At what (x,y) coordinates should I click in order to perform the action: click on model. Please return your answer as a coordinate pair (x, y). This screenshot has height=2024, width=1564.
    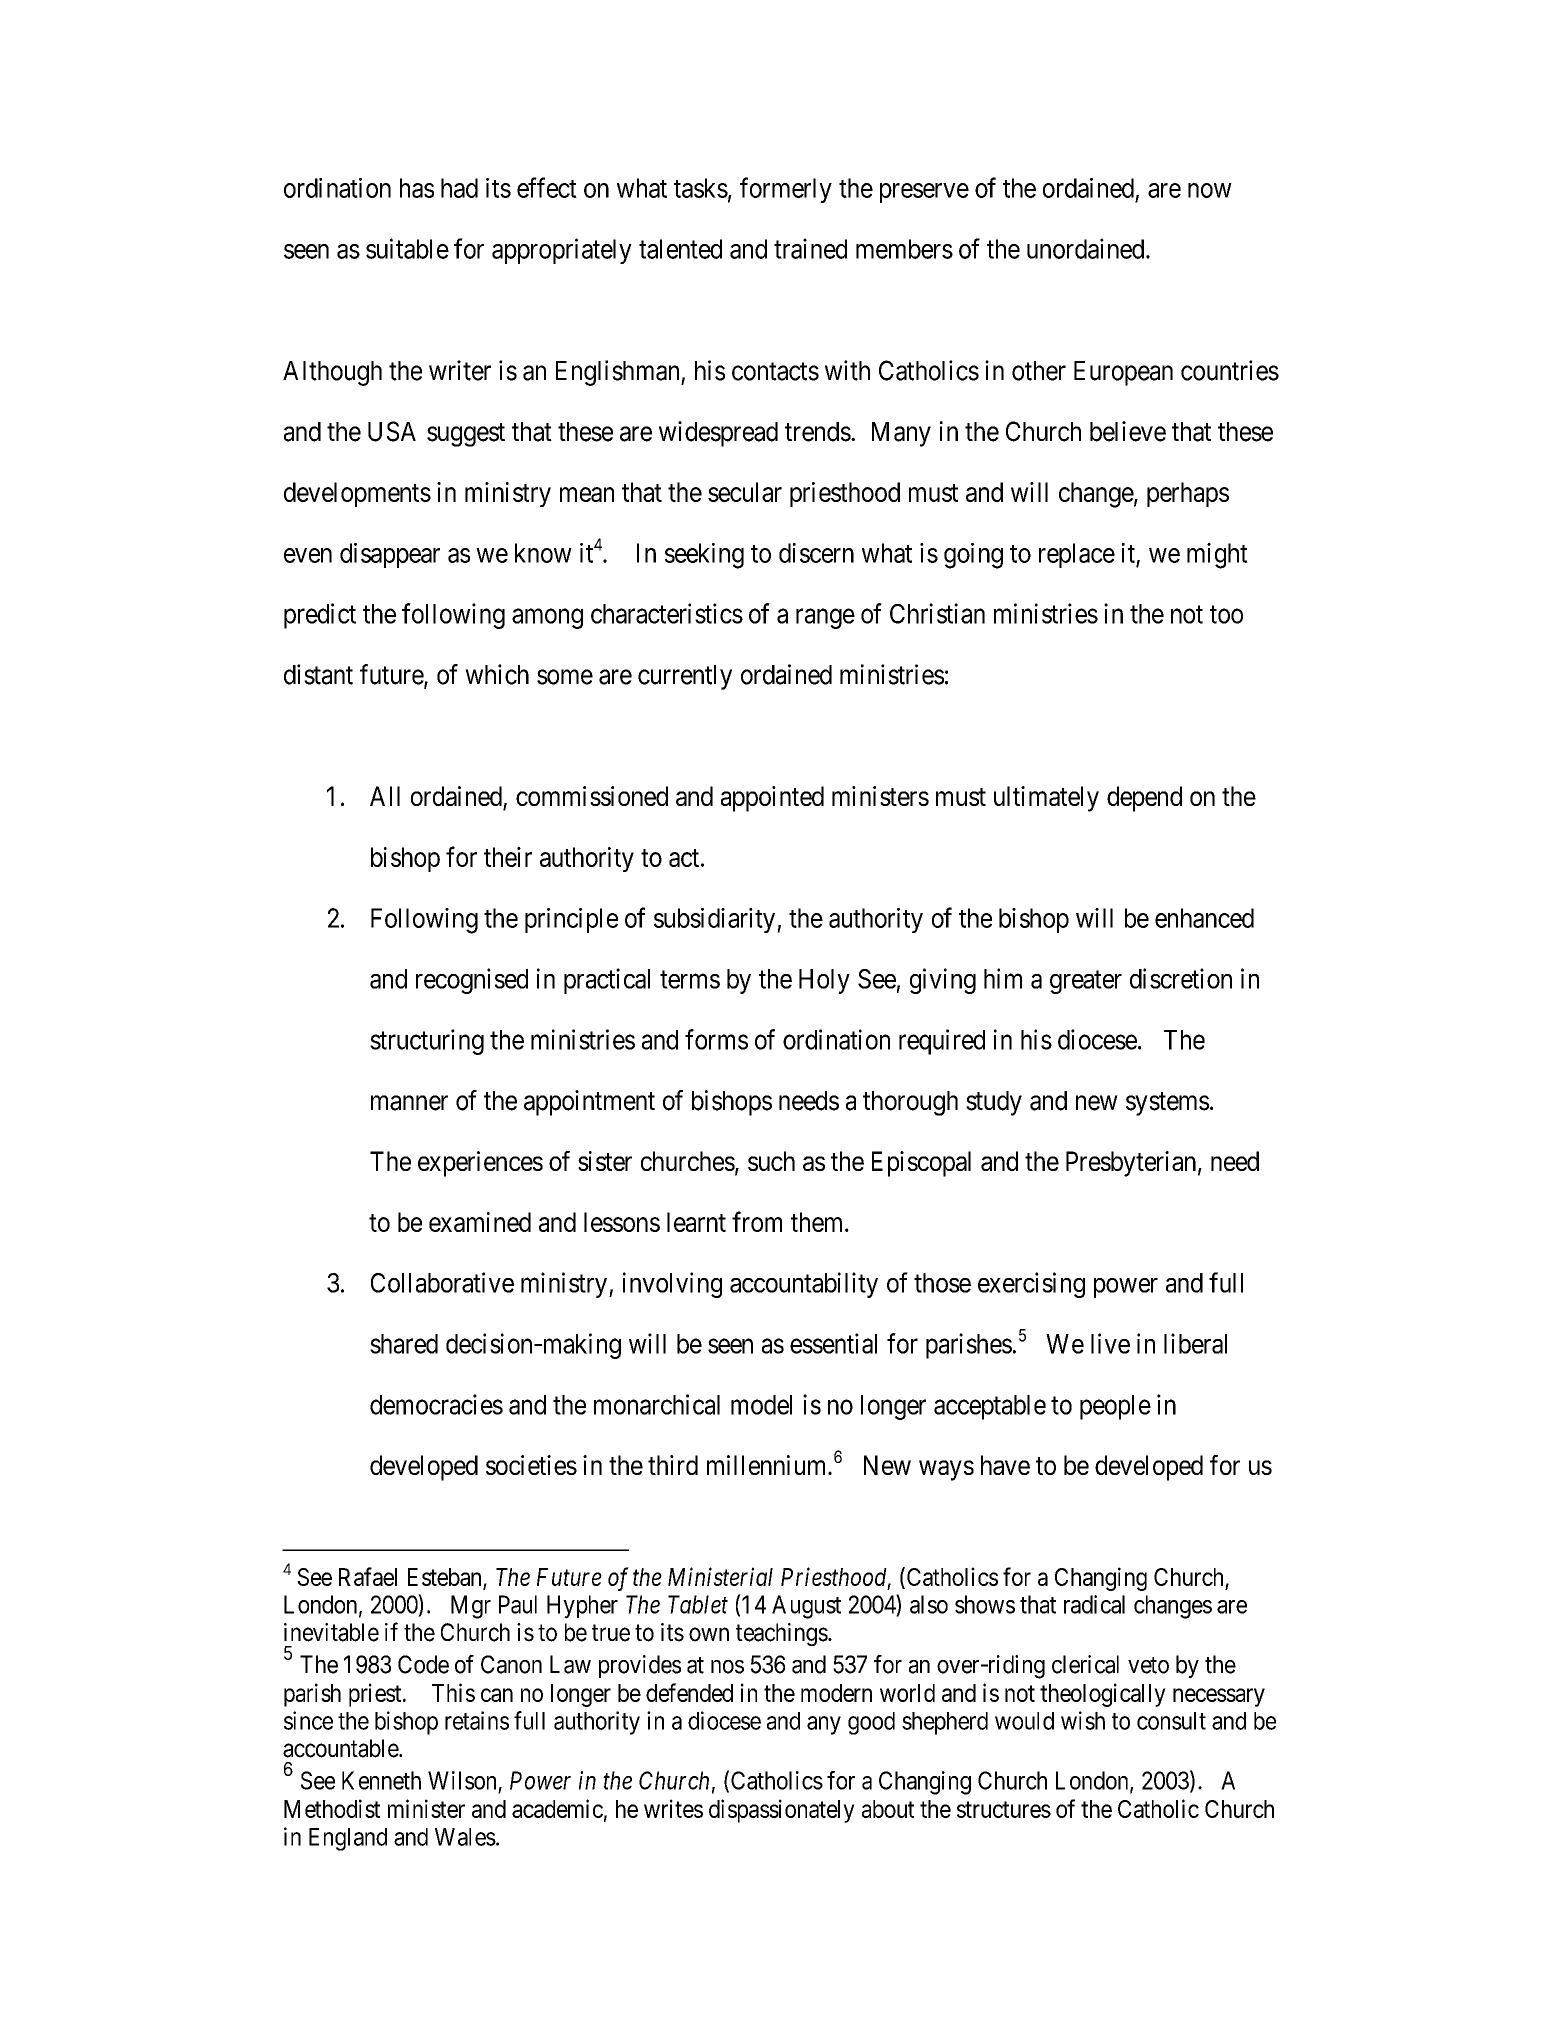
    Looking at the image, I should click on (761, 1405).
